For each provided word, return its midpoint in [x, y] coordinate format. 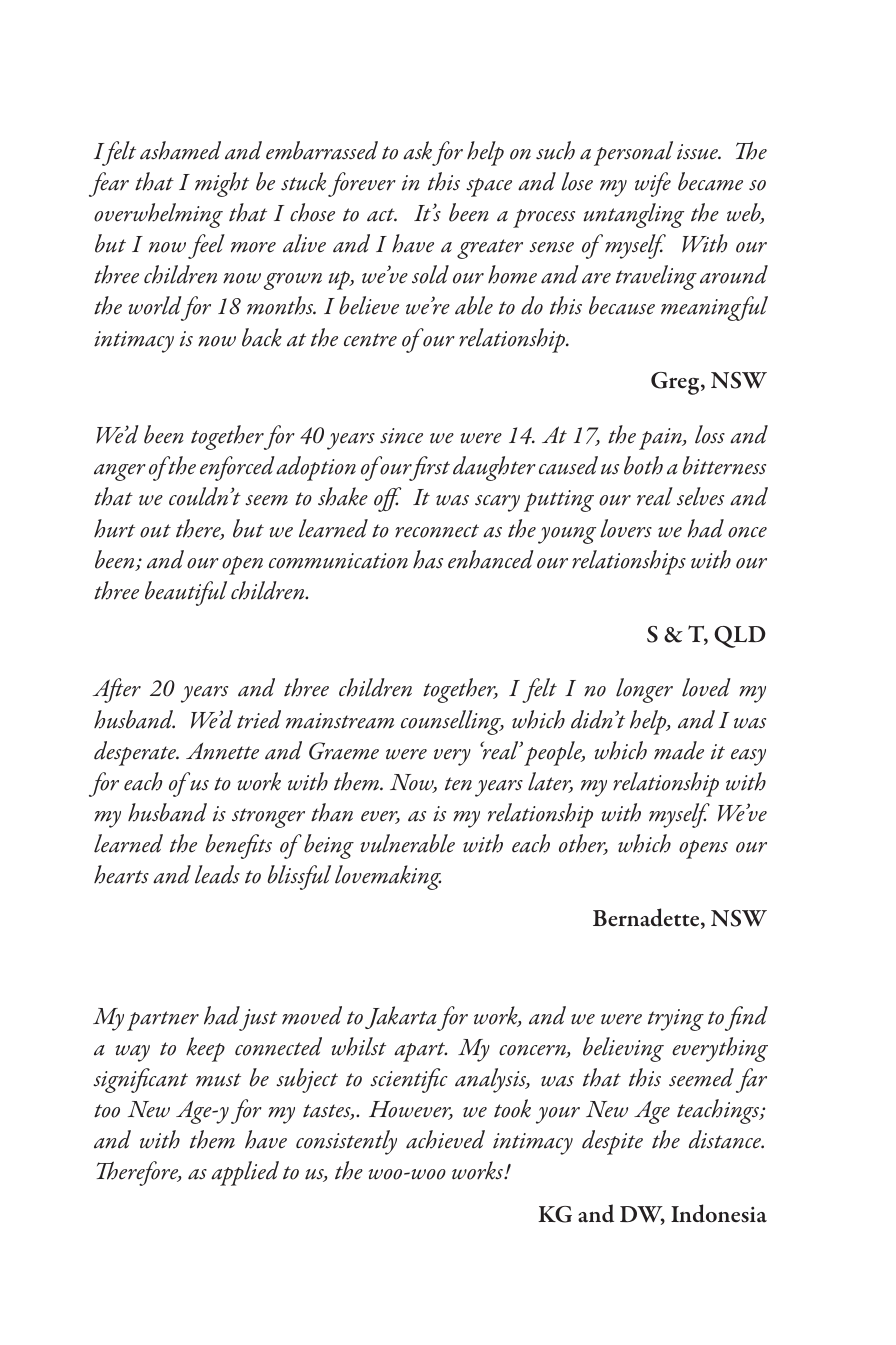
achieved [445, 1139]
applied [245, 1173]
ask [417, 150]
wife [653, 184]
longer [644, 690]
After [117, 690]
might [222, 184]
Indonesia [719, 1213]
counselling [452, 722]
